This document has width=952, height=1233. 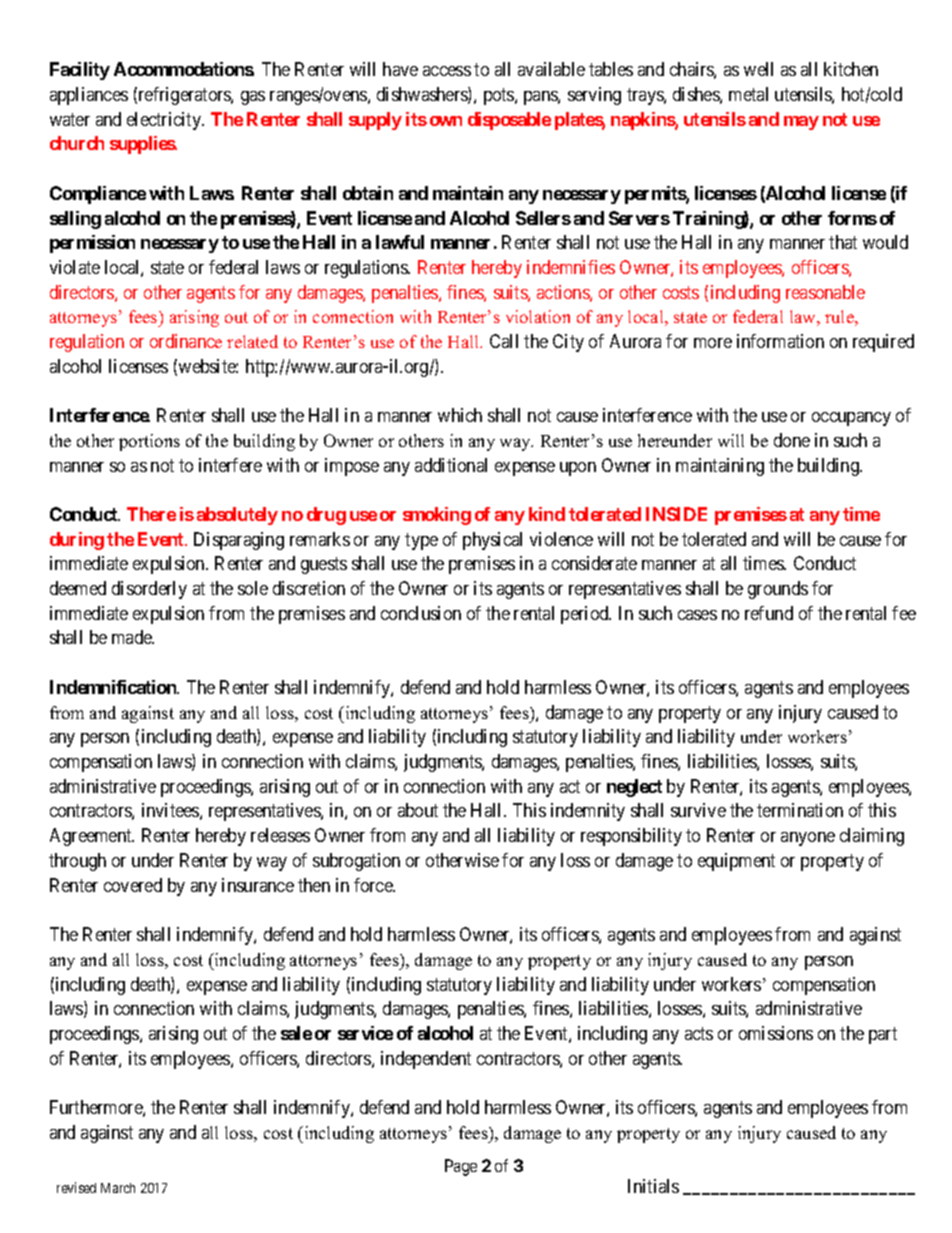 I want to click on conclusion, so click(x=421, y=613).
